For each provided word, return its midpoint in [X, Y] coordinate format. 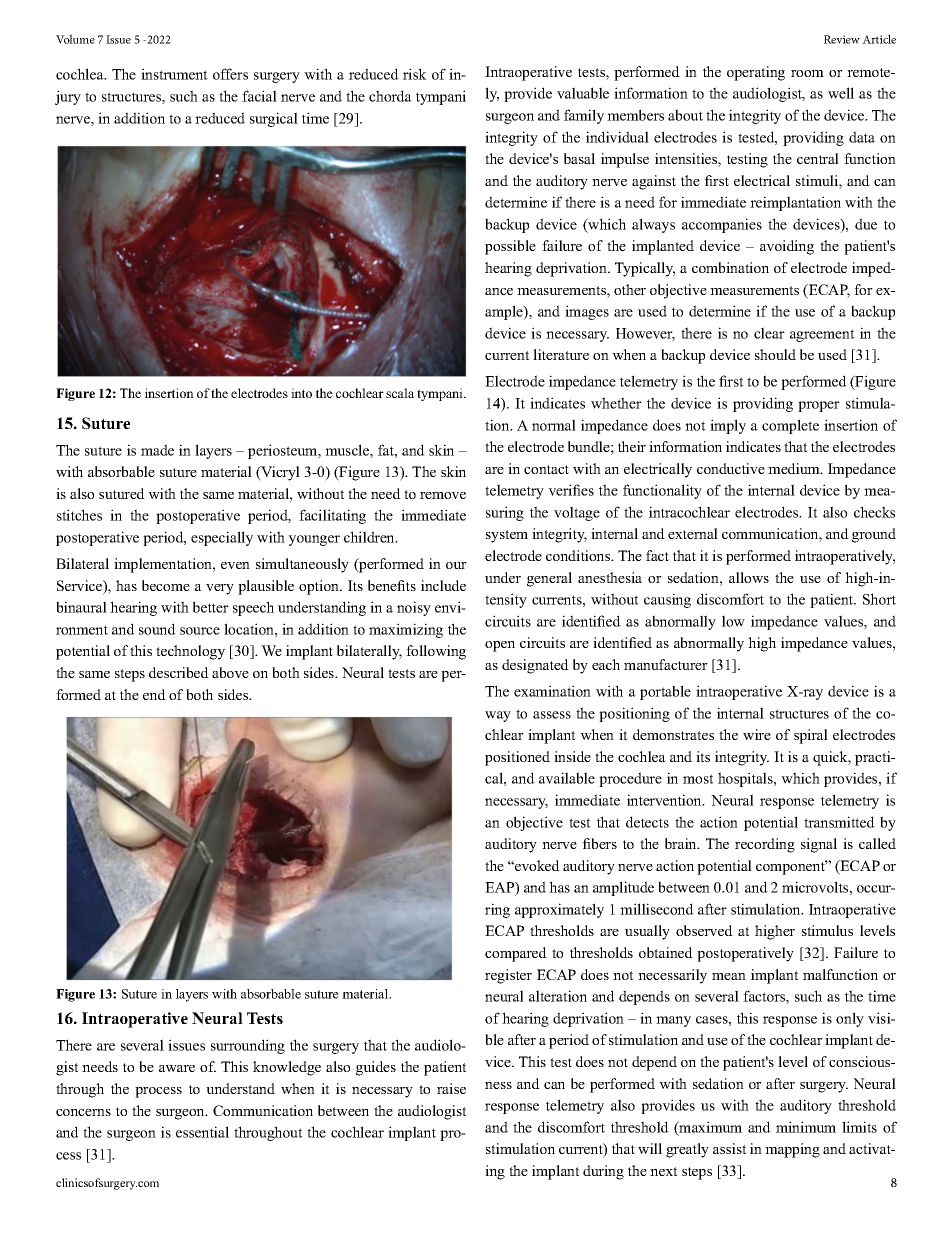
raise [451, 1088]
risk [415, 74]
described [179, 672]
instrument [174, 74]
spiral [811, 736]
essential [202, 1132]
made [157, 450]
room [807, 73]
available [567, 778]
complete [790, 426]
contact [546, 469]
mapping [792, 1150]
